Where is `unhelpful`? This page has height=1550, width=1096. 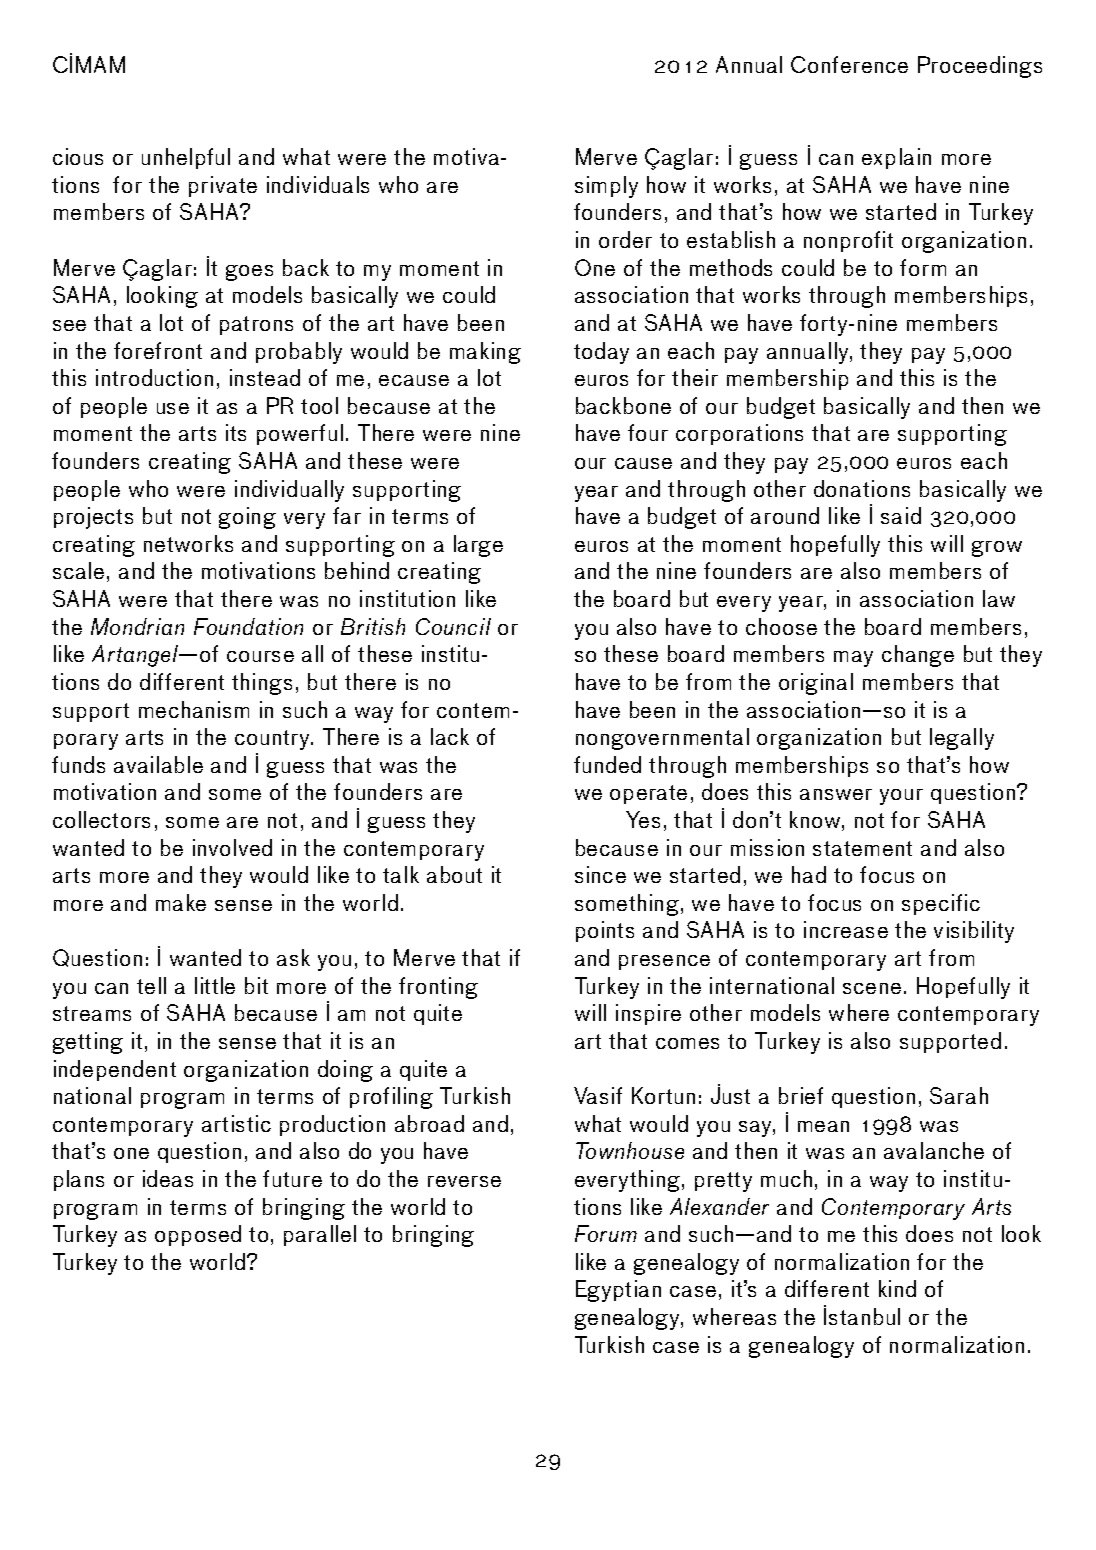 unhelpful is located at coordinates (186, 158).
